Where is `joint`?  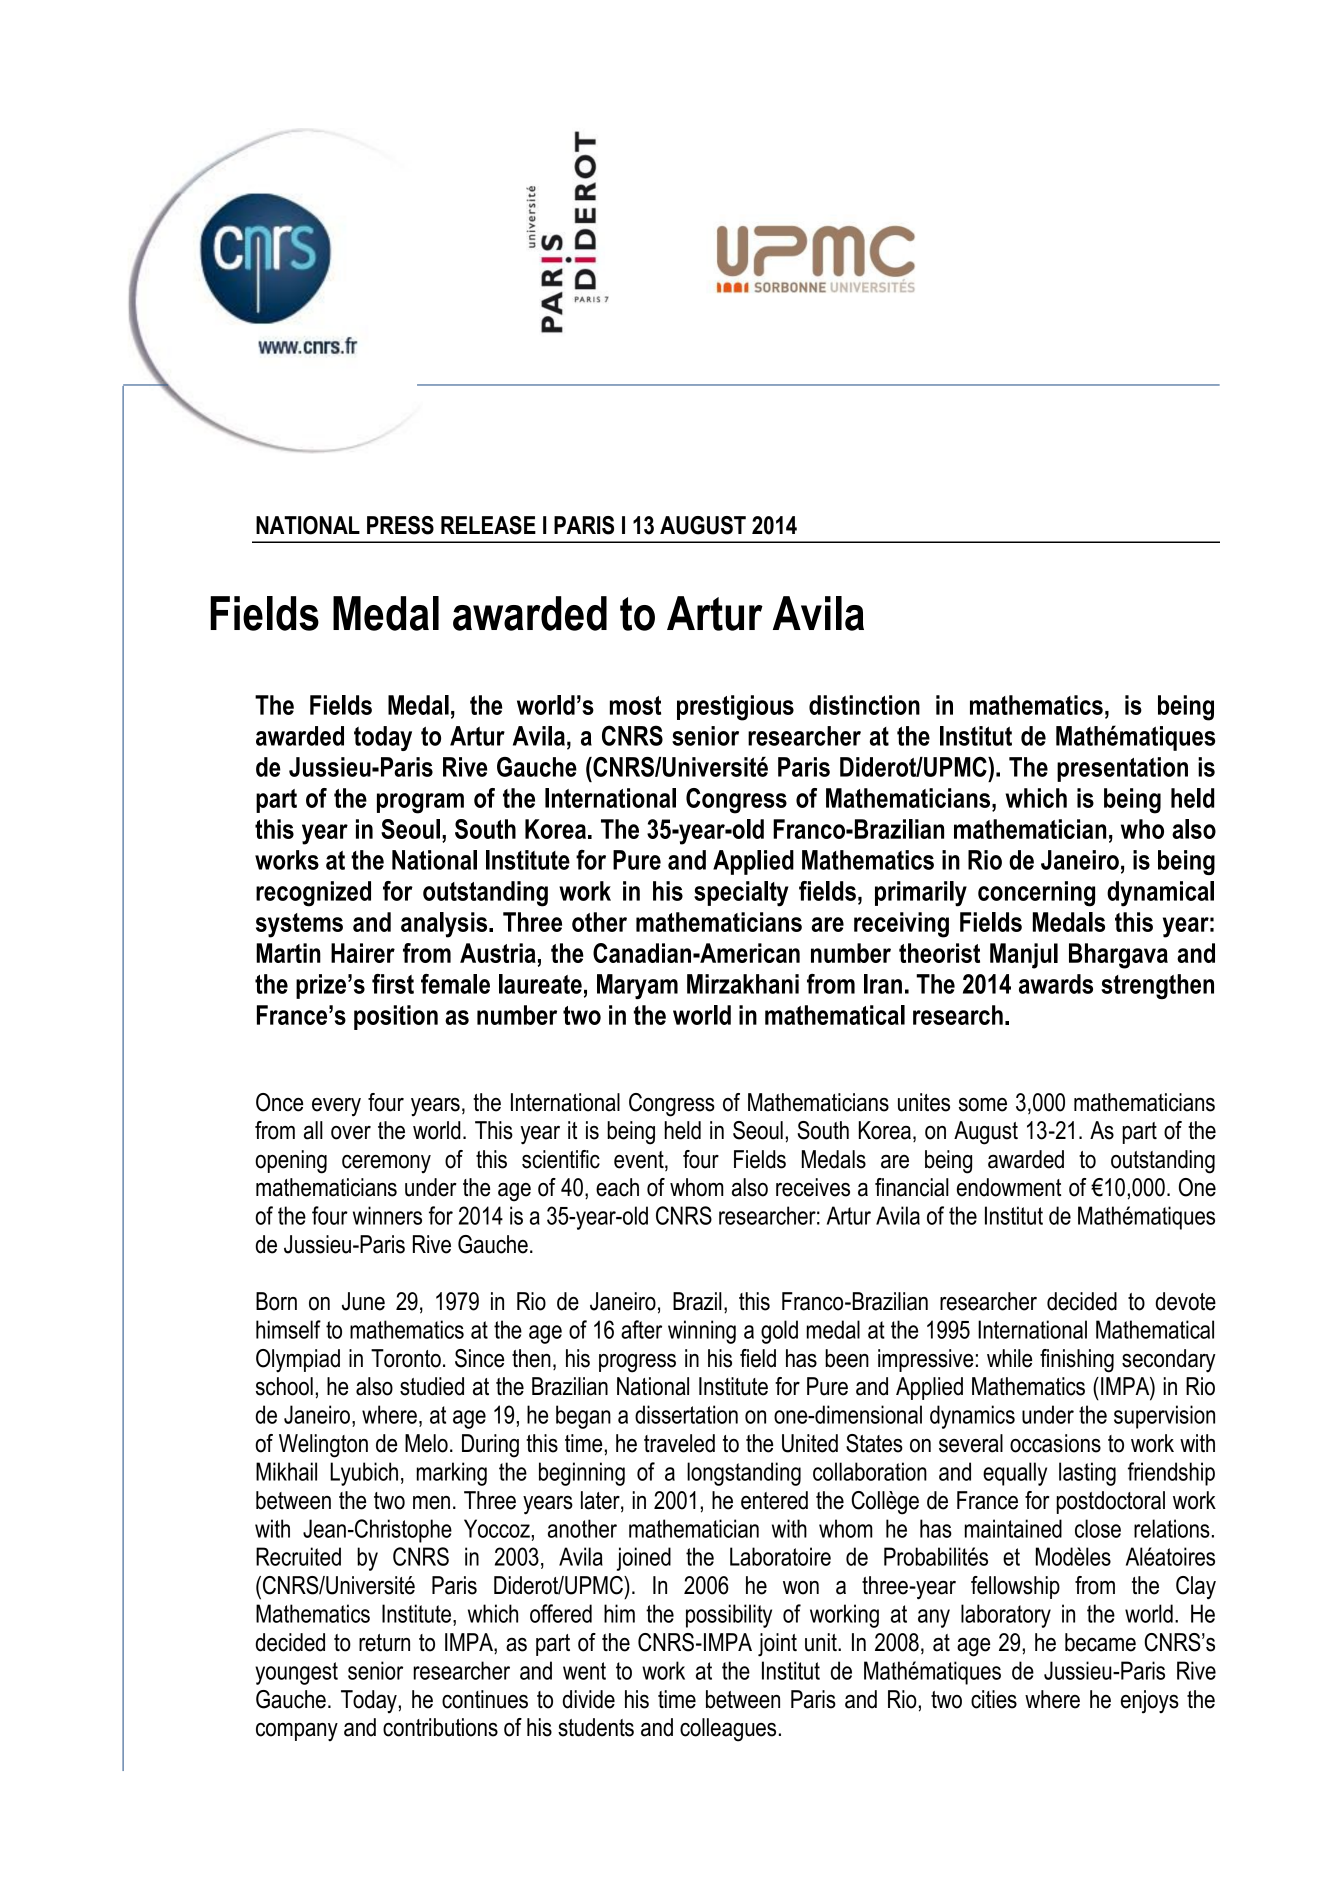
joint is located at coordinates (777, 1645).
